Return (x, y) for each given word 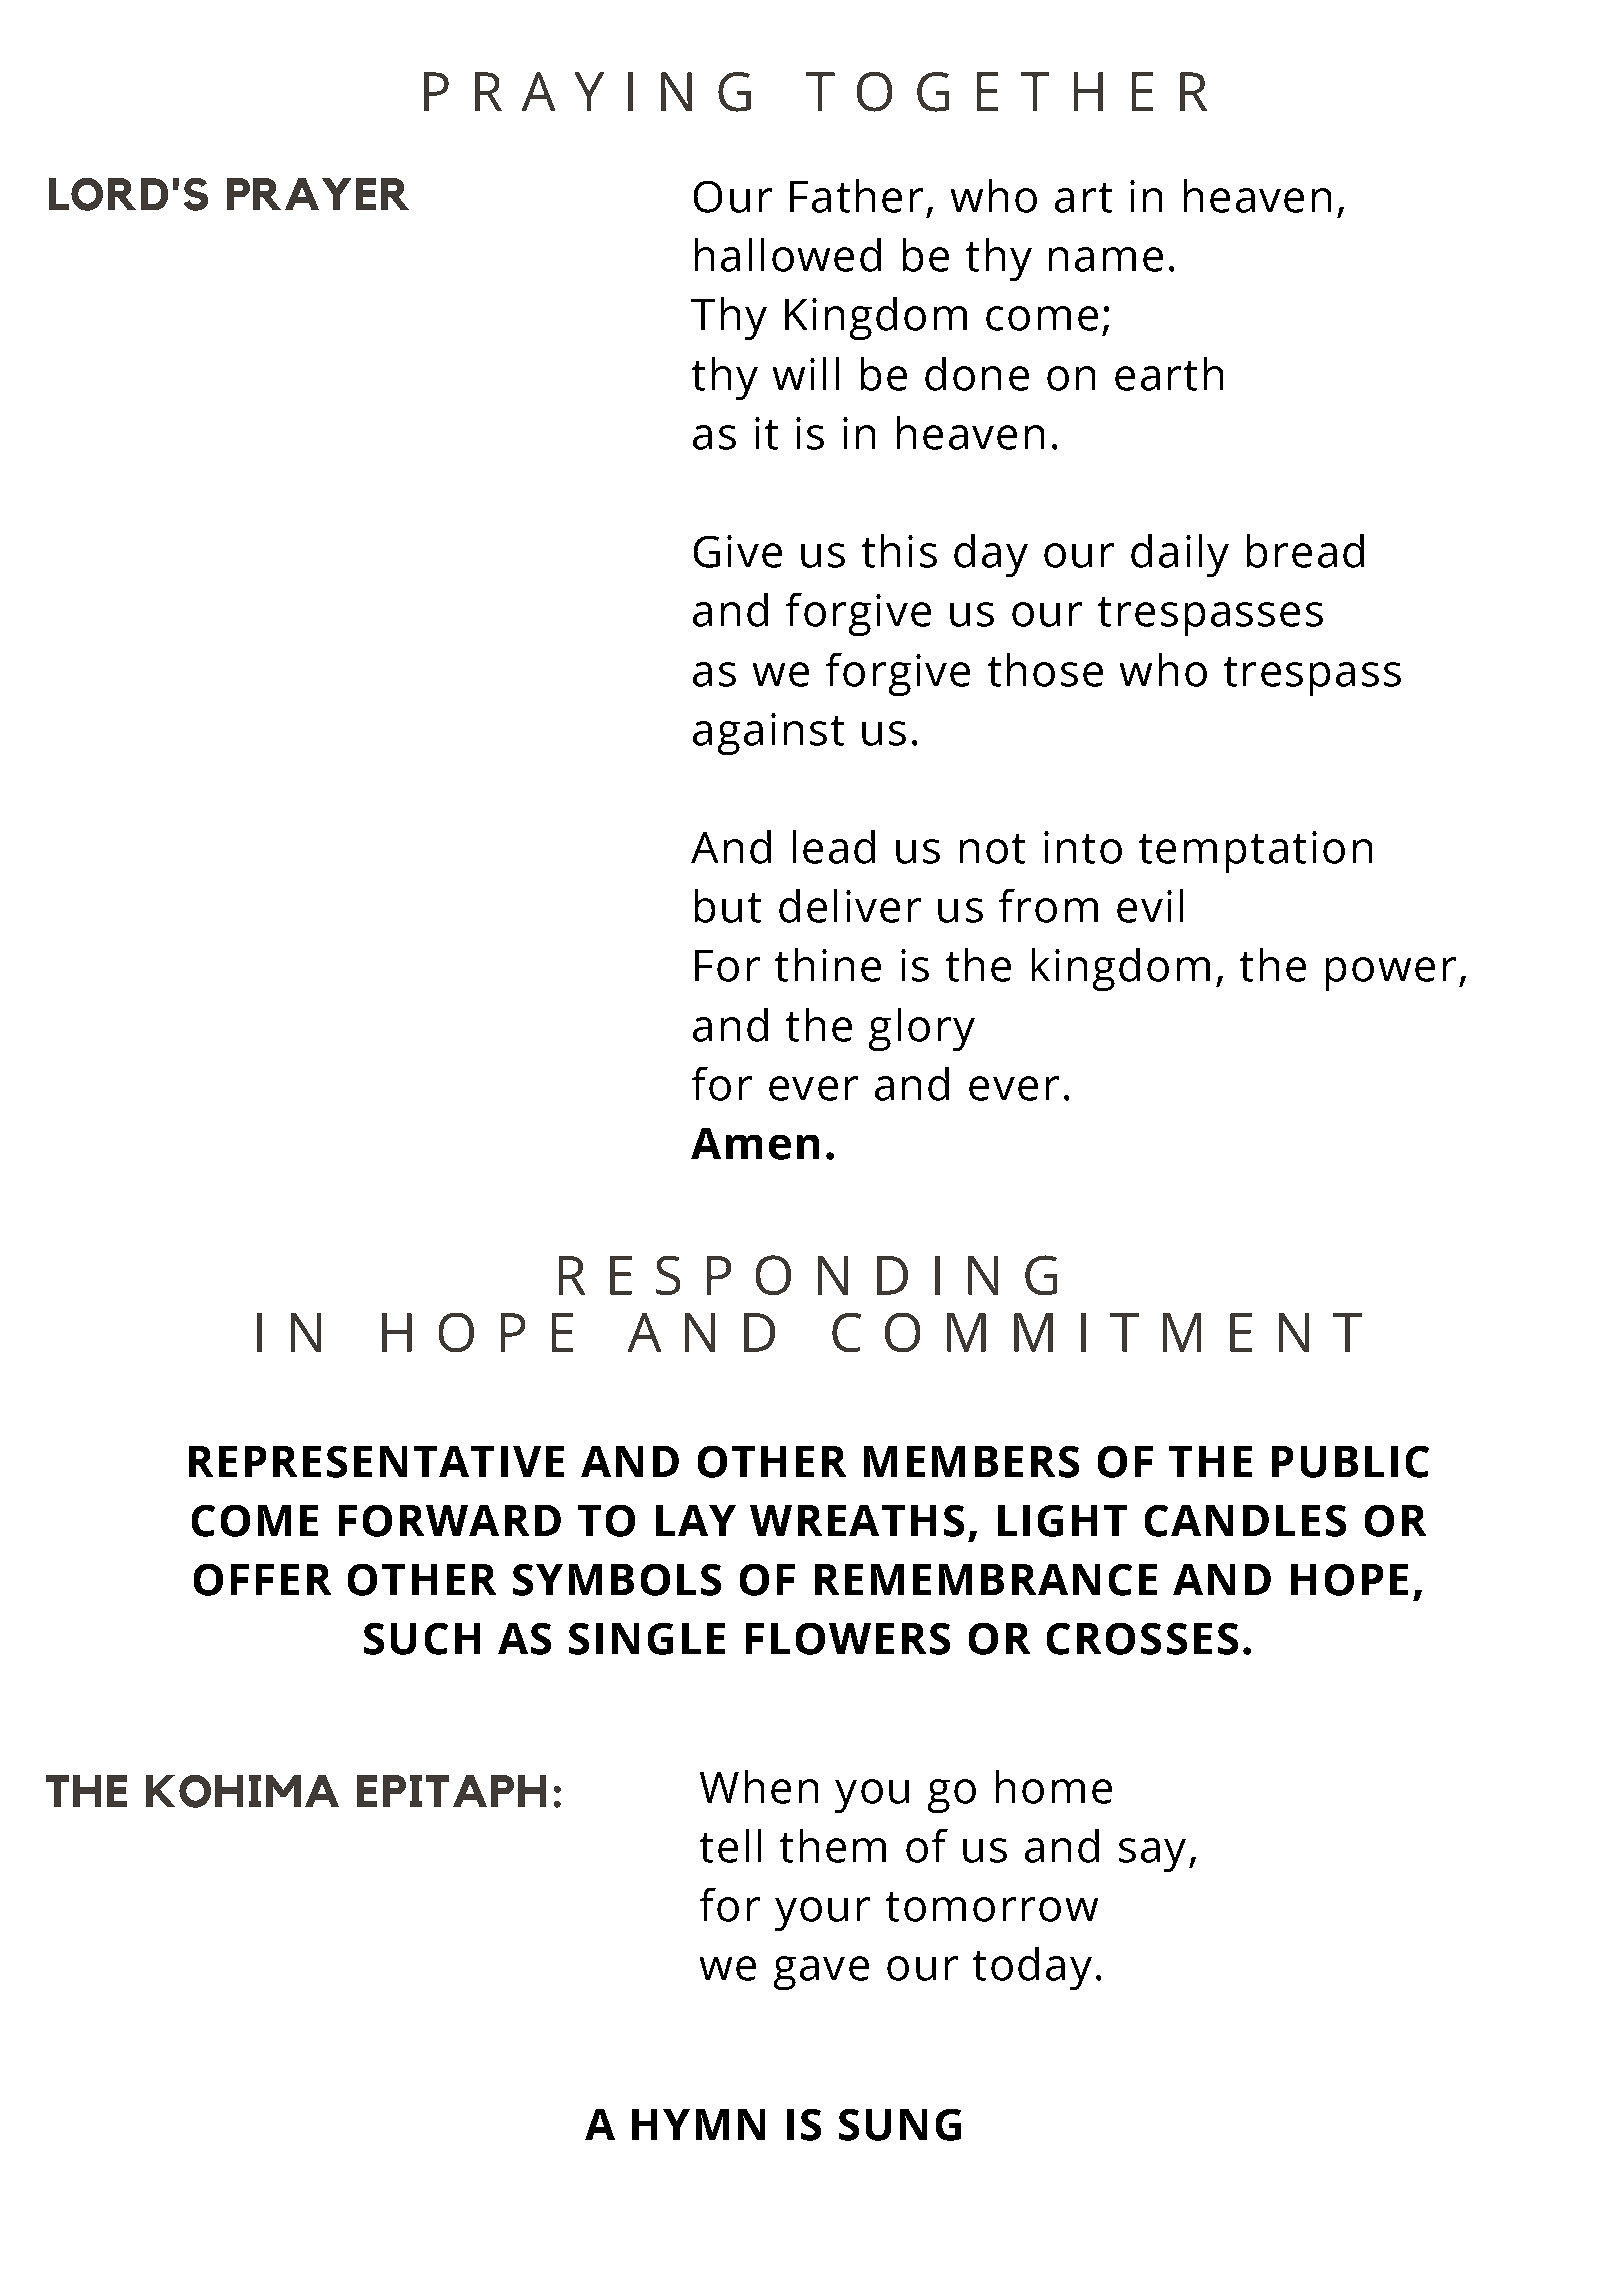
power (1391, 974)
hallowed (788, 255)
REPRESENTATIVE (376, 1462)
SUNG (900, 2125)
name (1106, 259)
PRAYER (318, 194)
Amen (755, 1144)
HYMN (698, 2124)
